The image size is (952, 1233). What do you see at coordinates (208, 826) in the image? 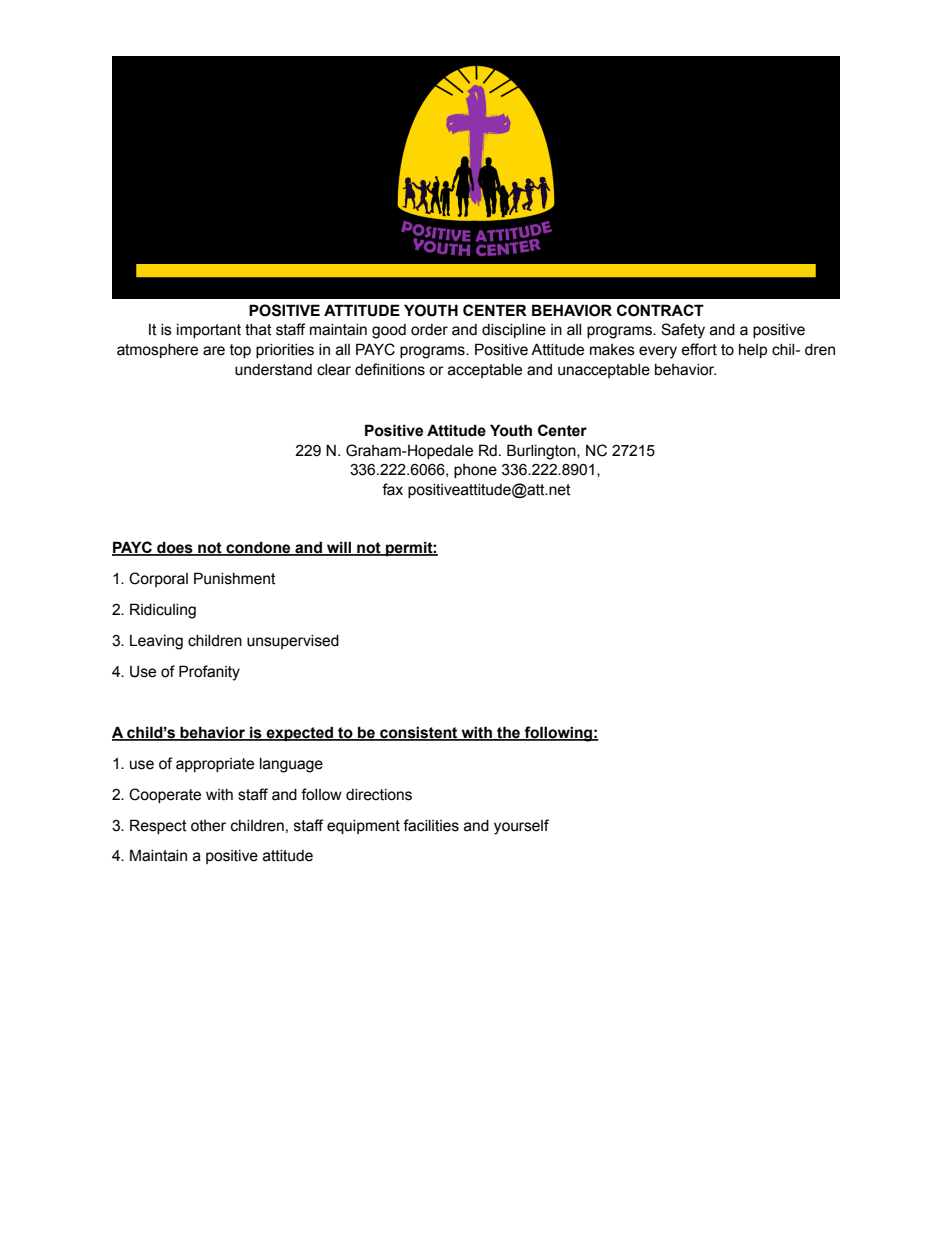
I see `other` at bounding box center [208, 826].
